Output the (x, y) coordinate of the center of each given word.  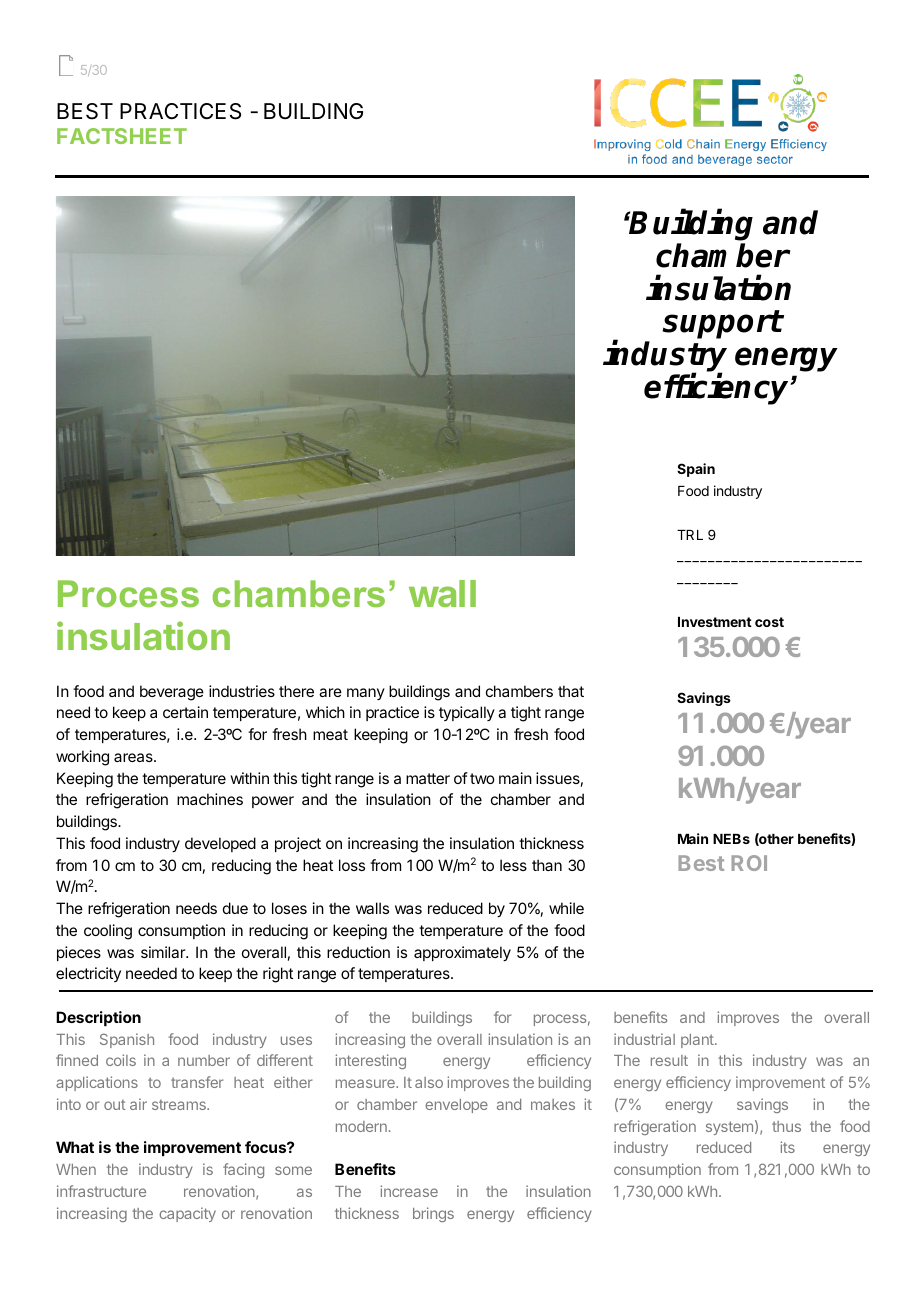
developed (220, 844)
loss (352, 865)
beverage (172, 693)
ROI (749, 863)
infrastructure (101, 1191)
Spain (696, 470)
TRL (690, 535)
